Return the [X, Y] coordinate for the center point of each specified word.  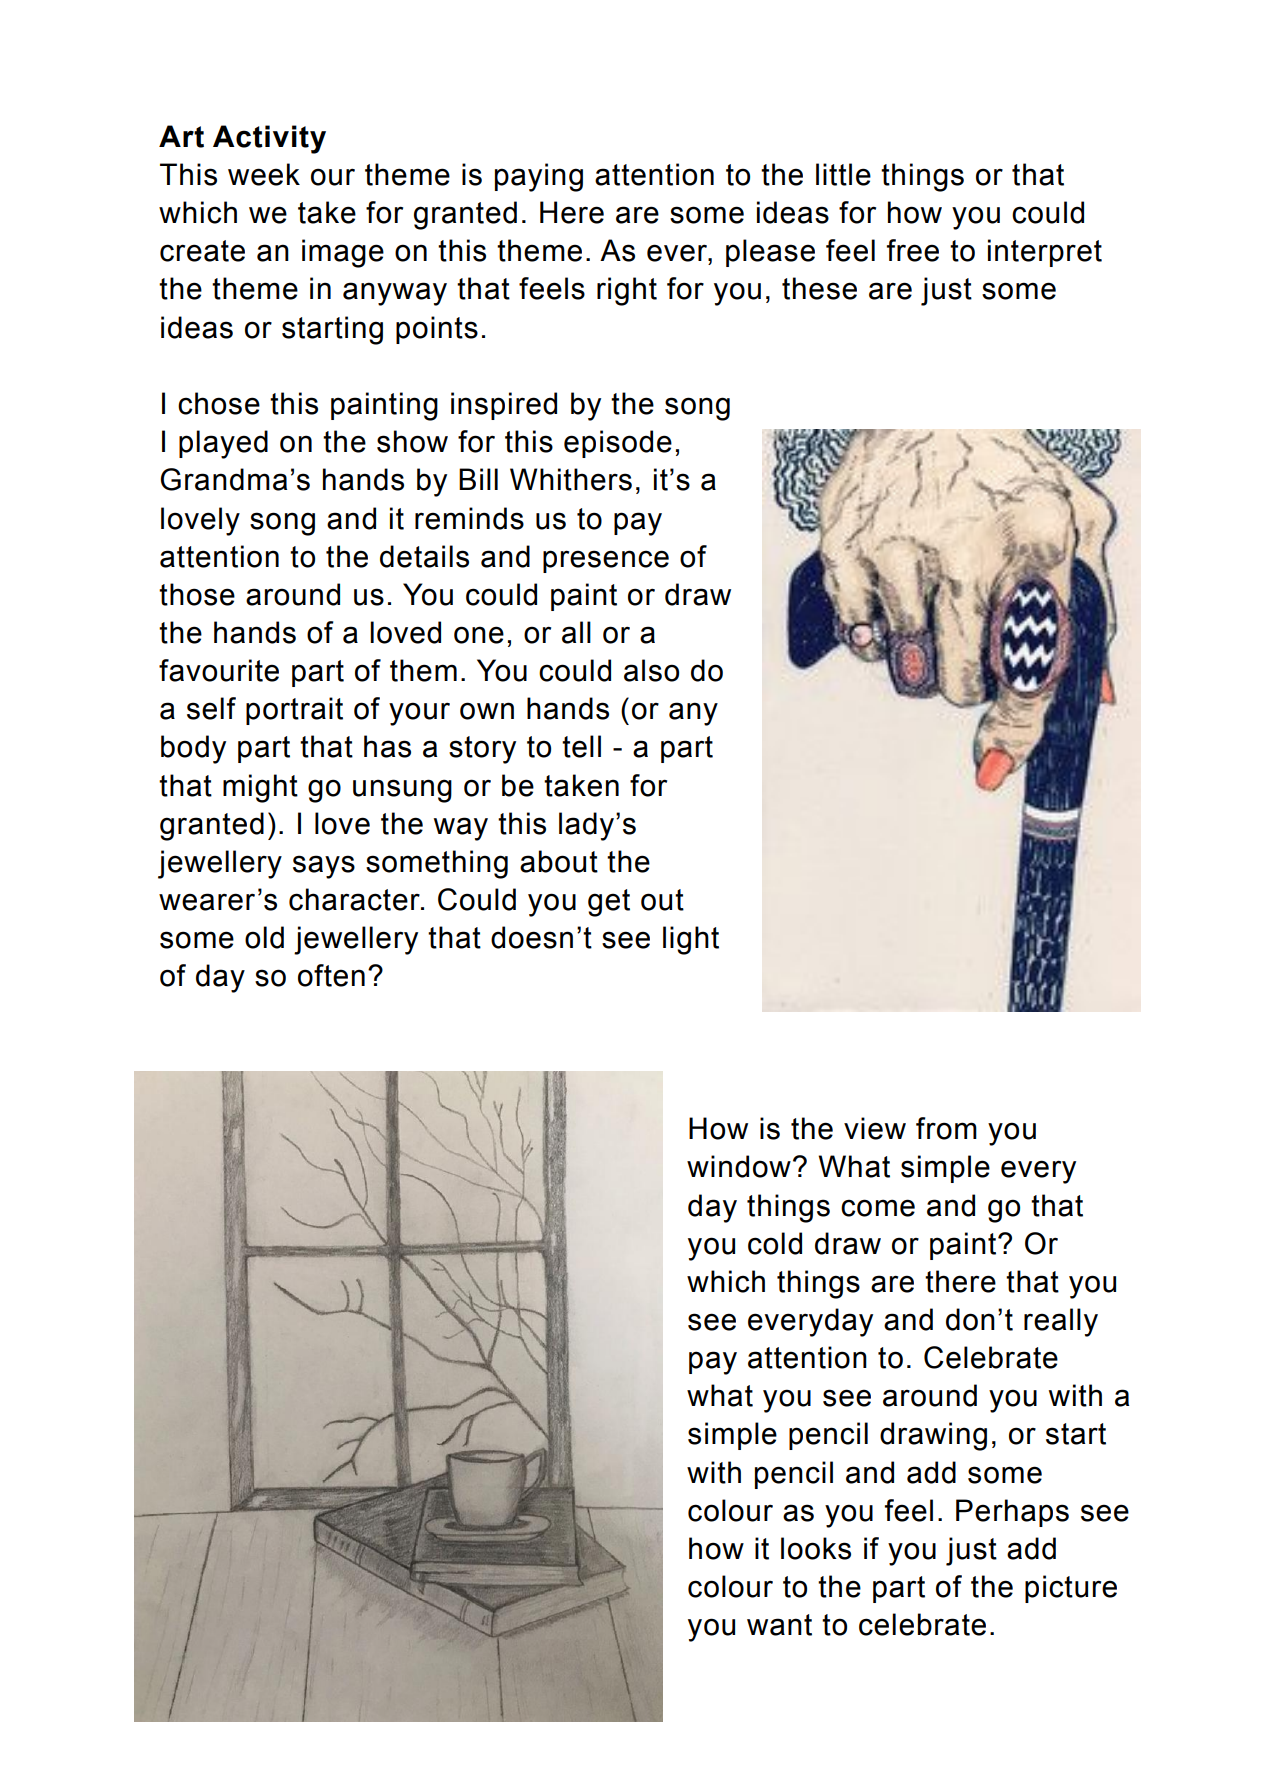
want [779, 1625]
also [651, 670]
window [739, 1166]
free [913, 250]
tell [581, 746]
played [223, 444]
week [264, 174]
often [331, 975]
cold [775, 1243]
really [1061, 1322]
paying [539, 177]
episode [618, 444]
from [946, 1128]
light [691, 940]
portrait [294, 711]
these [819, 288]
